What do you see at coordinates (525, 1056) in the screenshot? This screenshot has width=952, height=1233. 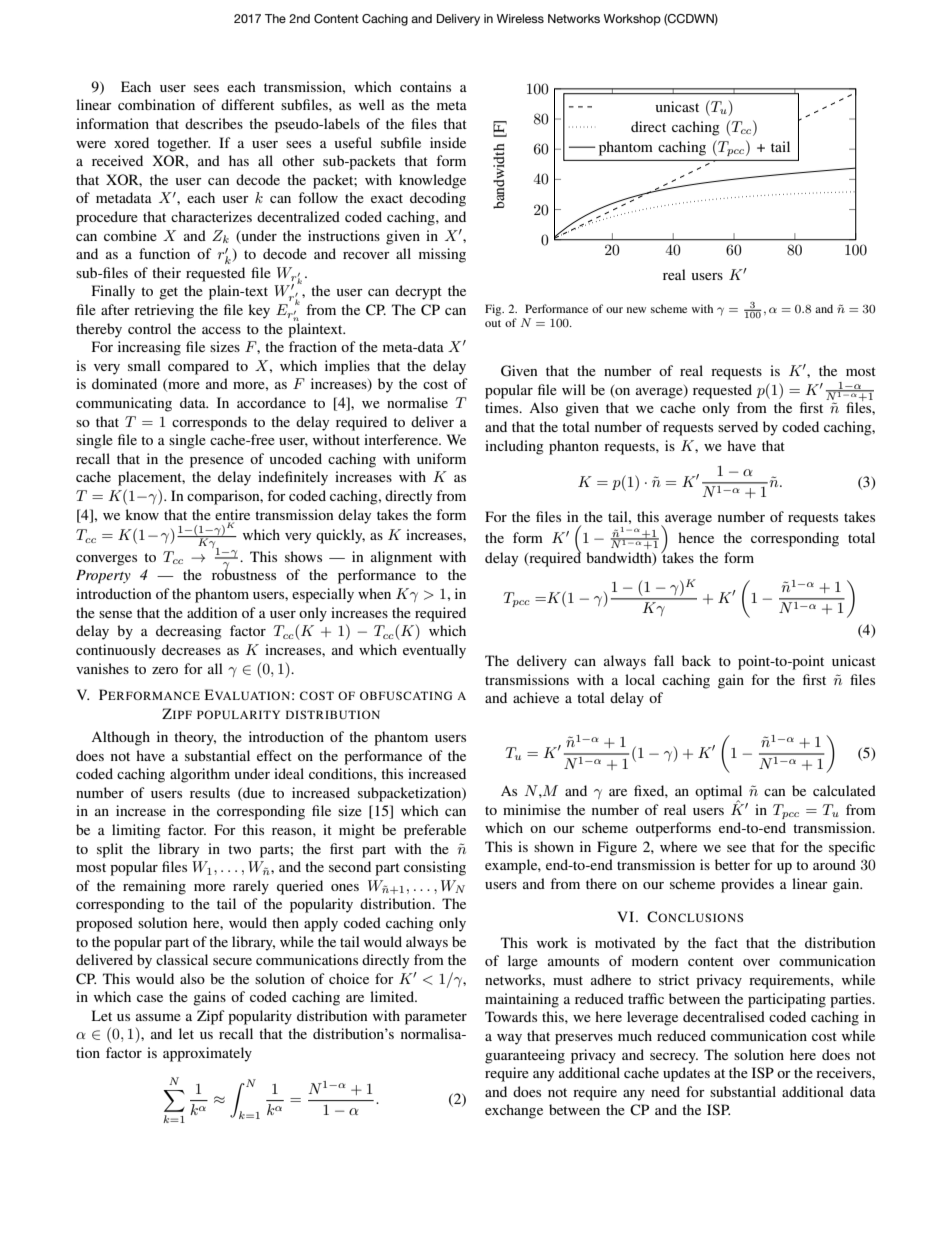 I see `guaranteeing` at bounding box center [525, 1056].
